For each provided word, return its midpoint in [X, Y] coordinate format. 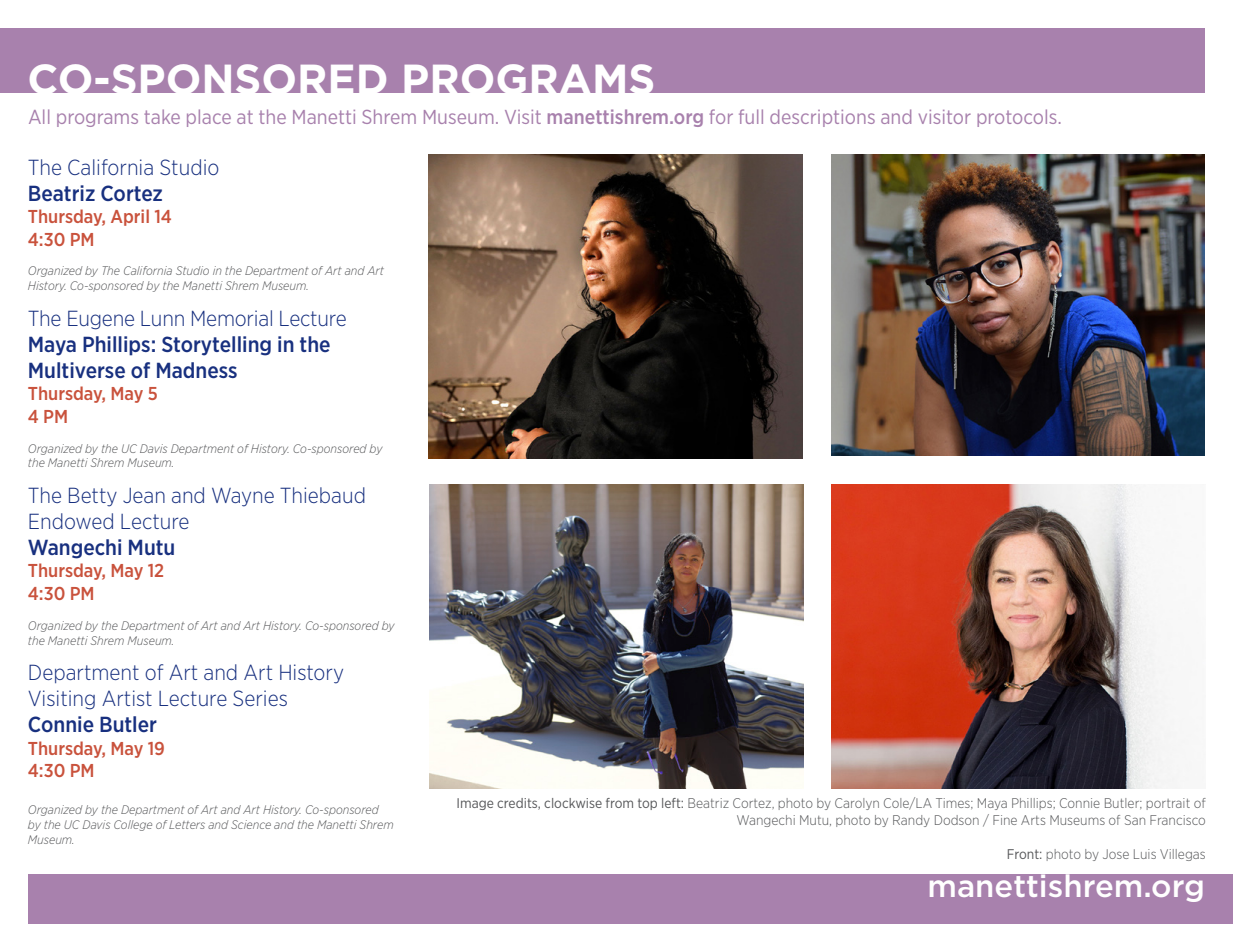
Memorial [232, 318]
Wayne [243, 497]
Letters [187, 824]
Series [260, 698]
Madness [197, 370]
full [751, 116]
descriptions [822, 118]
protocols [1016, 118]
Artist [127, 698]
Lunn [162, 318]
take [162, 116]
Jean [144, 495]
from [619, 803]
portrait [1168, 804]
